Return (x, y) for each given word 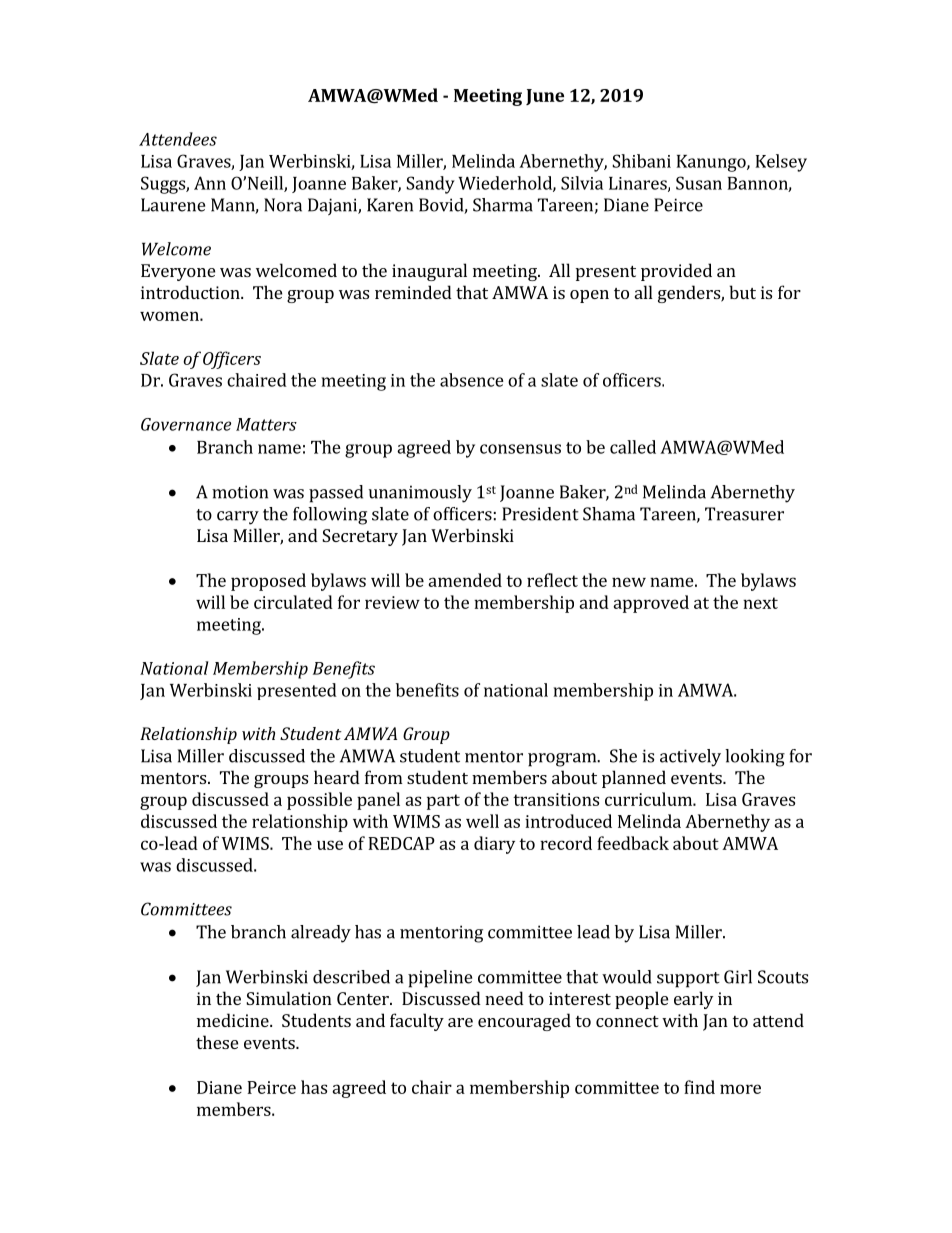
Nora (283, 205)
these (217, 1042)
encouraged (524, 1022)
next (760, 603)
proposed (268, 582)
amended (465, 580)
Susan (699, 183)
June (545, 97)
